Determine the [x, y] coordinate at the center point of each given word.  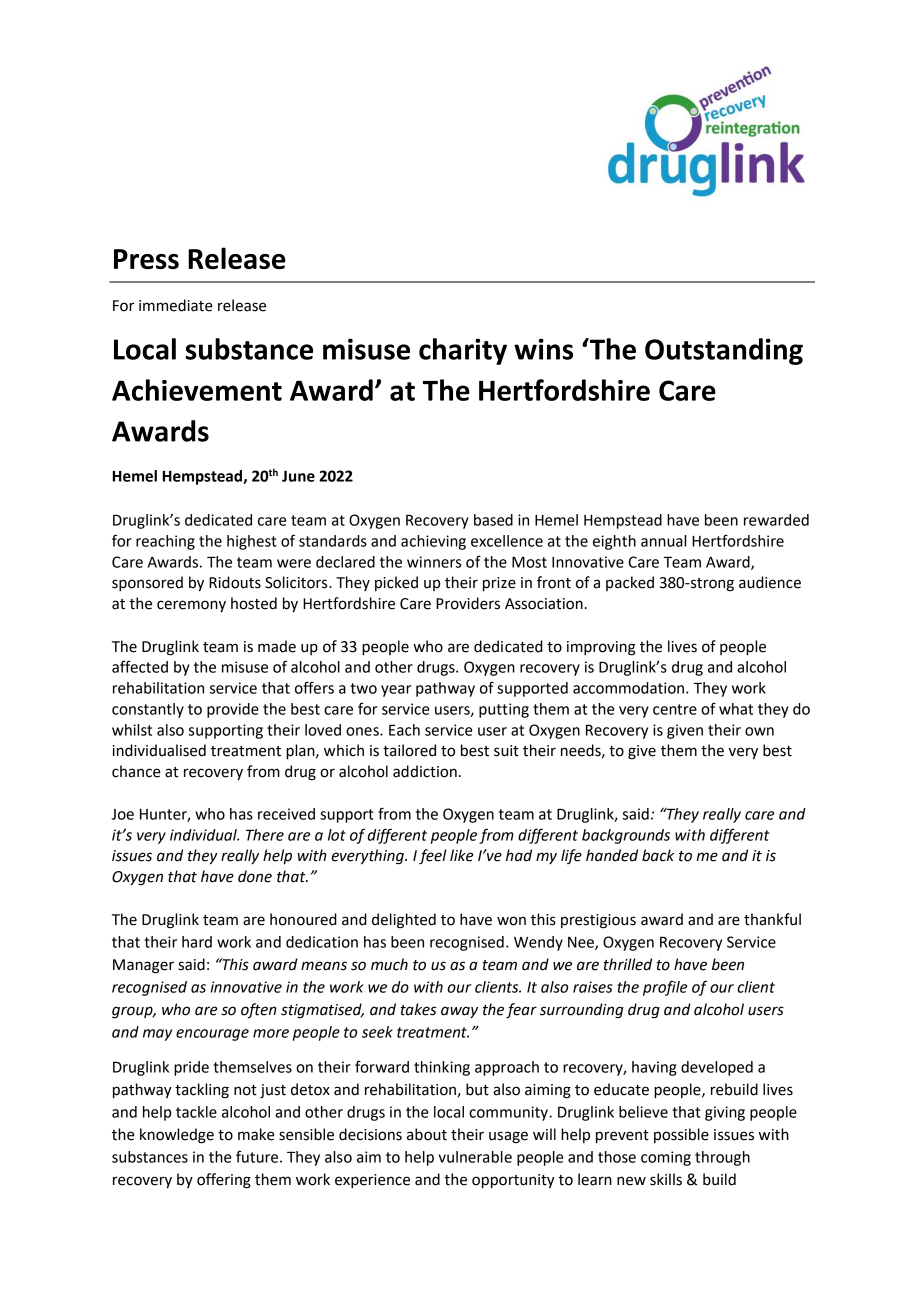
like [462, 855]
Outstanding [724, 351]
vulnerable [475, 1157]
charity [463, 351]
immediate [175, 305]
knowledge [177, 1136]
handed [612, 855]
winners [434, 562]
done [255, 876]
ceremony [191, 606]
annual [663, 541]
